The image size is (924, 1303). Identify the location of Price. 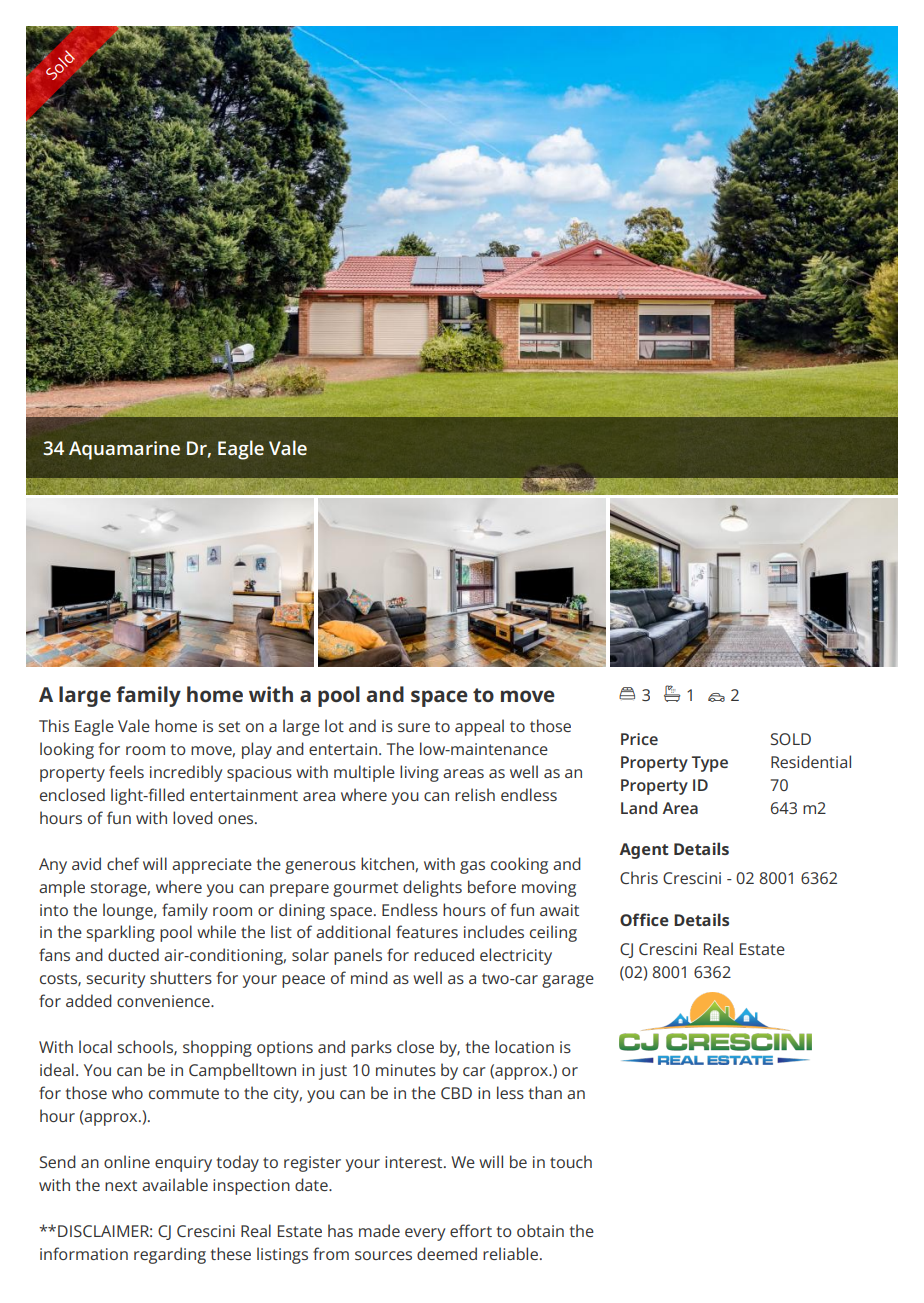
(639, 739).
